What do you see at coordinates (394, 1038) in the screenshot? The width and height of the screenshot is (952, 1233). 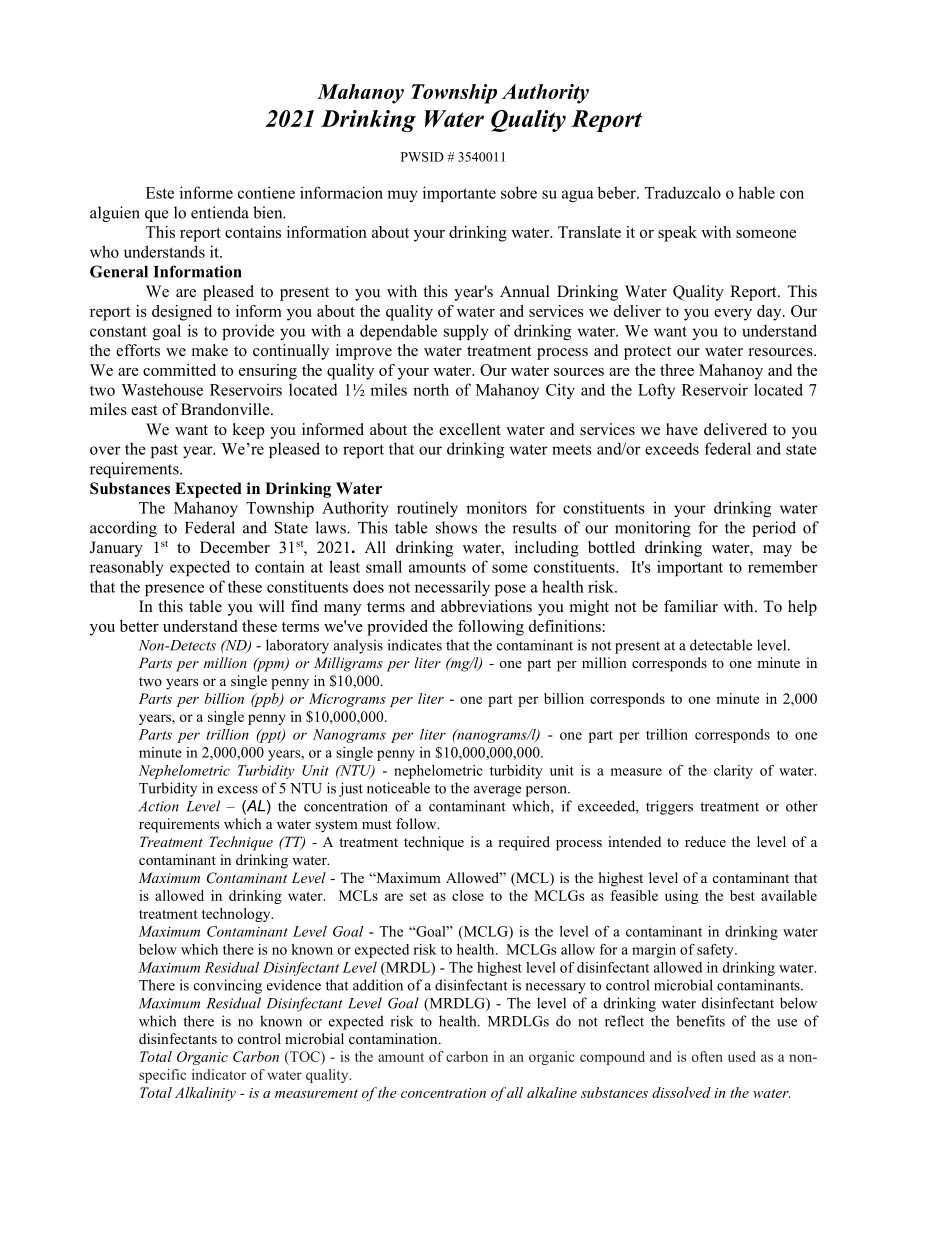 I see `contamination` at bounding box center [394, 1038].
